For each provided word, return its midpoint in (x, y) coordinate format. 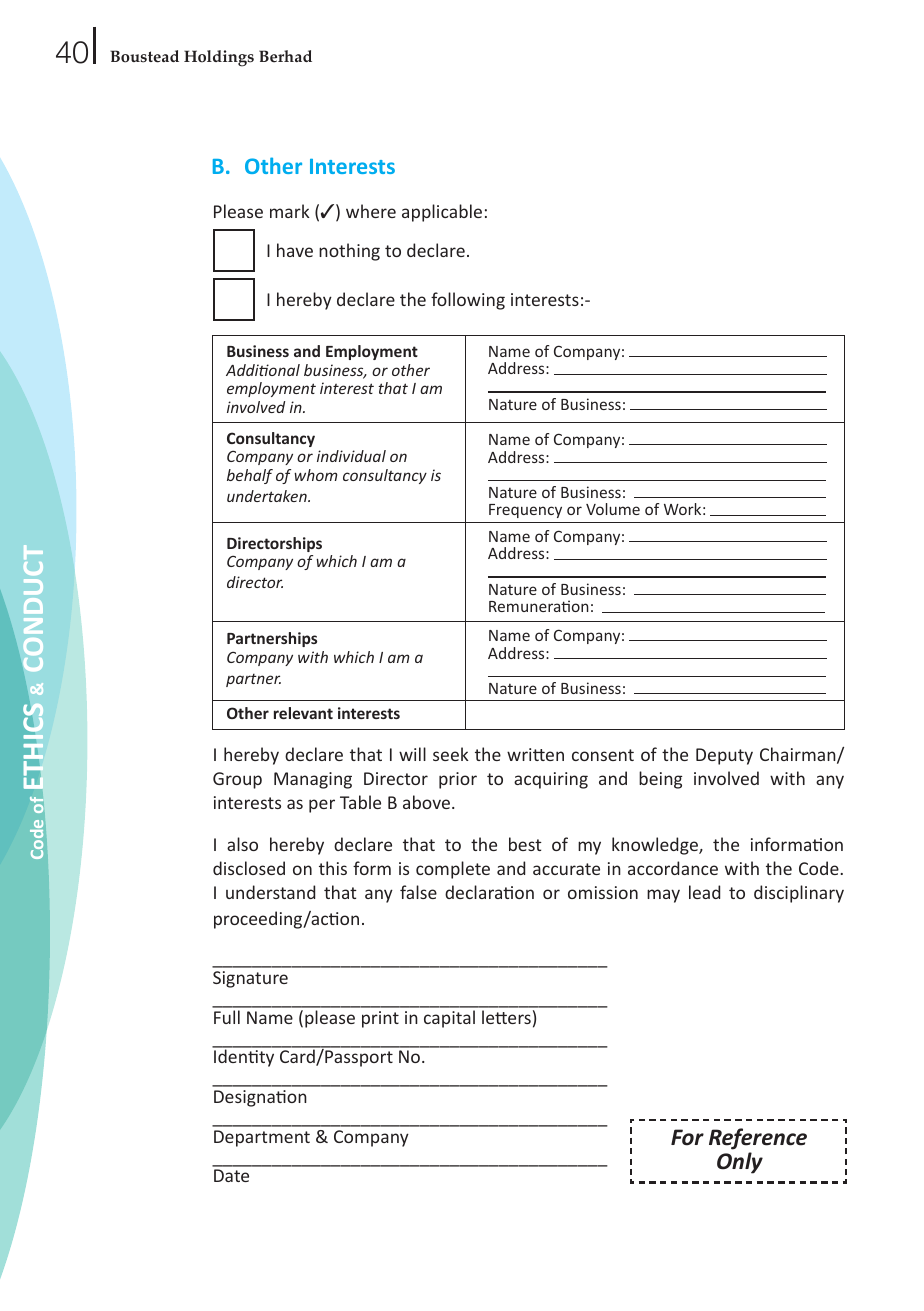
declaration (489, 892)
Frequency (525, 511)
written (535, 754)
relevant (303, 713)
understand (270, 892)
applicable (442, 213)
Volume (613, 509)
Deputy (724, 756)
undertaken (268, 496)
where (371, 211)
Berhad (285, 56)
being (660, 780)
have (295, 250)
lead (704, 892)
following (468, 301)
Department (262, 1138)
